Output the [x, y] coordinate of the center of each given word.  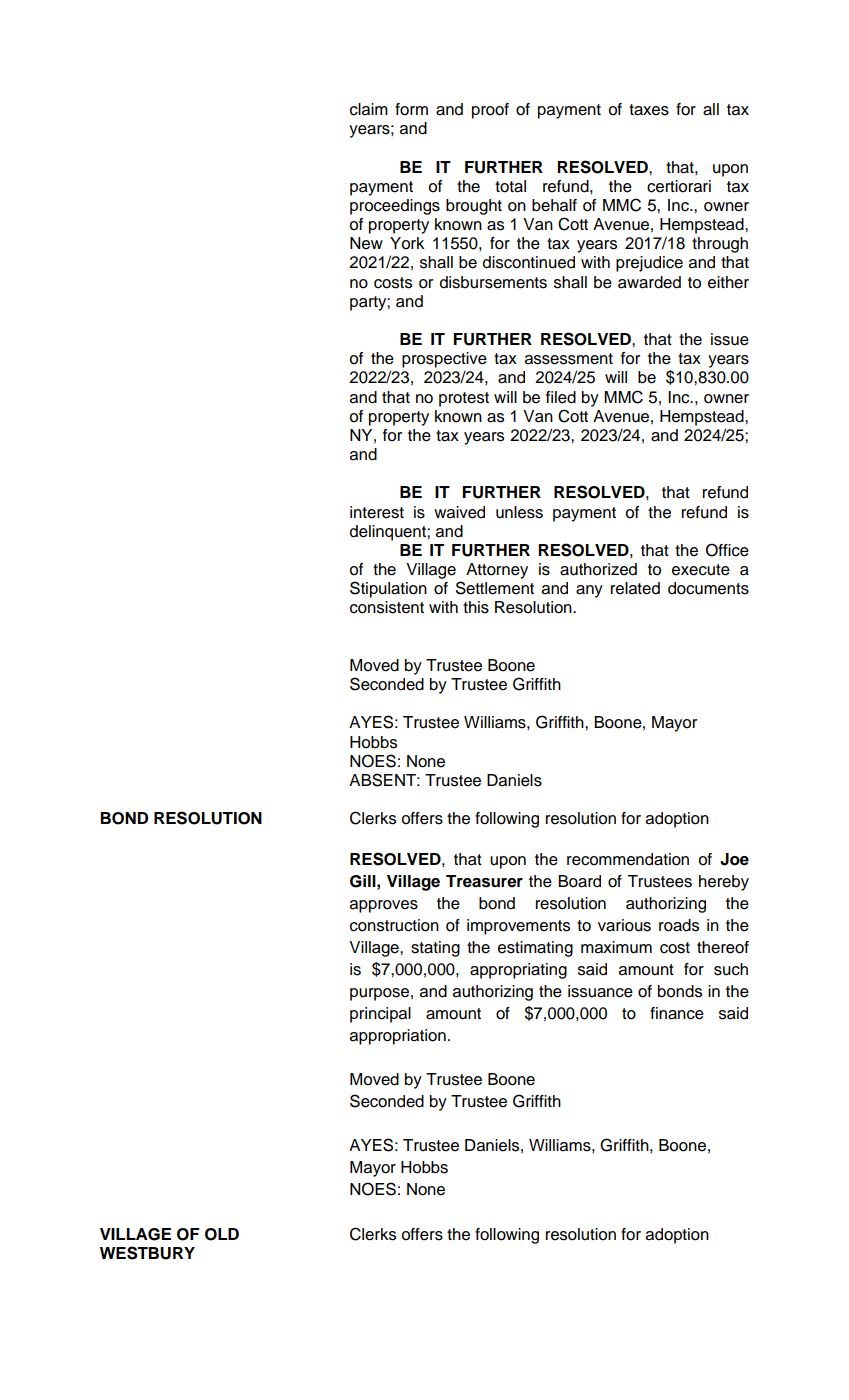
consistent [387, 607]
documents [708, 588]
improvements [518, 927]
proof [490, 111]
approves [384, 906]
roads [679, 925]
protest [464, 399]
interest [377, 512]
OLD [222, 1234]
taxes [649, 110]
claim [369, 109]
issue [730, 339]
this [476, 607]
